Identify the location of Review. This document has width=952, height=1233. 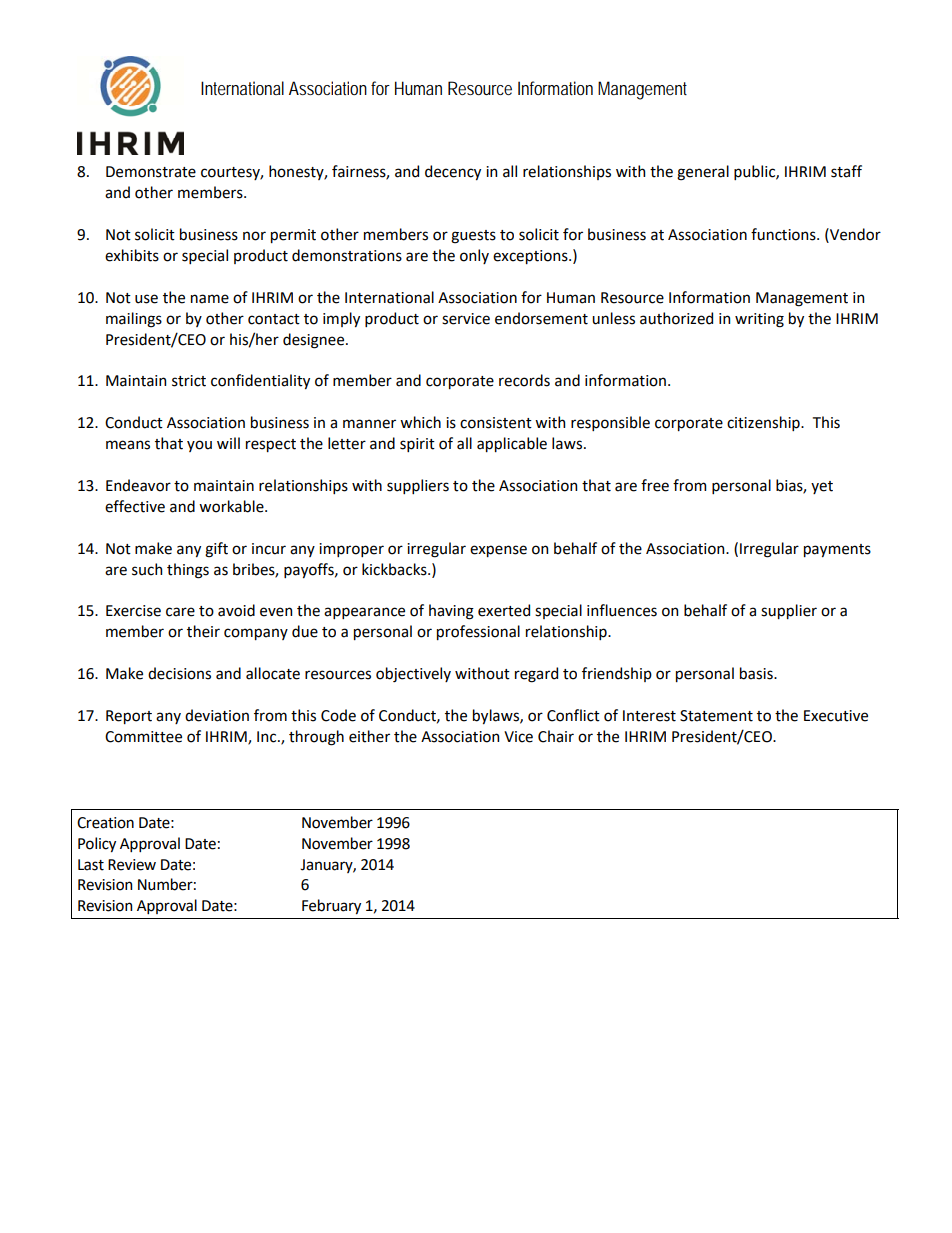
(132, 865).
